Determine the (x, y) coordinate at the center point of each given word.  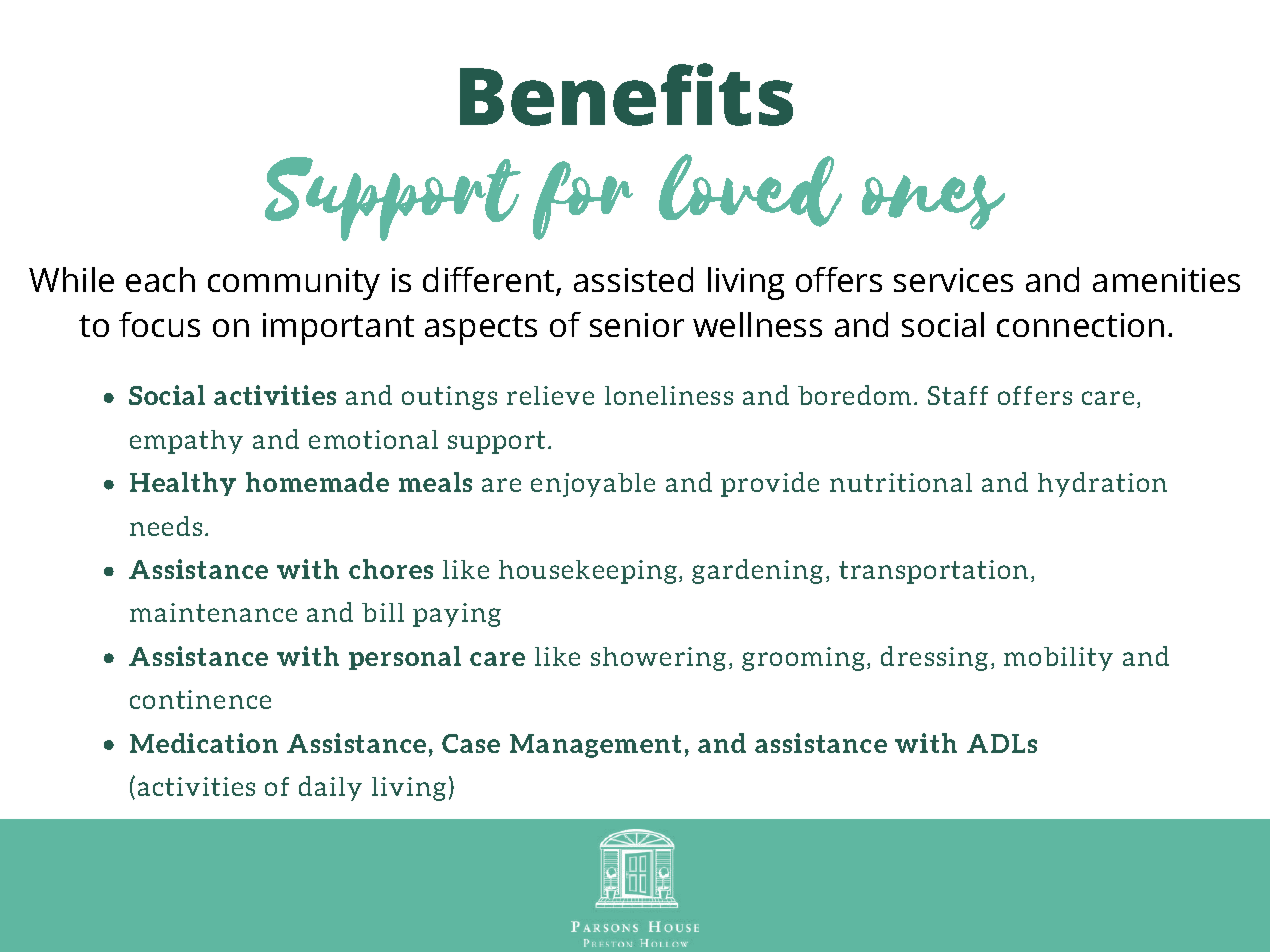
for (583, 200)
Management (595, 746)
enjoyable (593, 485)
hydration (1102, 484)
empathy (186, 442)
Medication (204, 743)
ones (933, 202)
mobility (1058, 659)
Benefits (626, 94)
